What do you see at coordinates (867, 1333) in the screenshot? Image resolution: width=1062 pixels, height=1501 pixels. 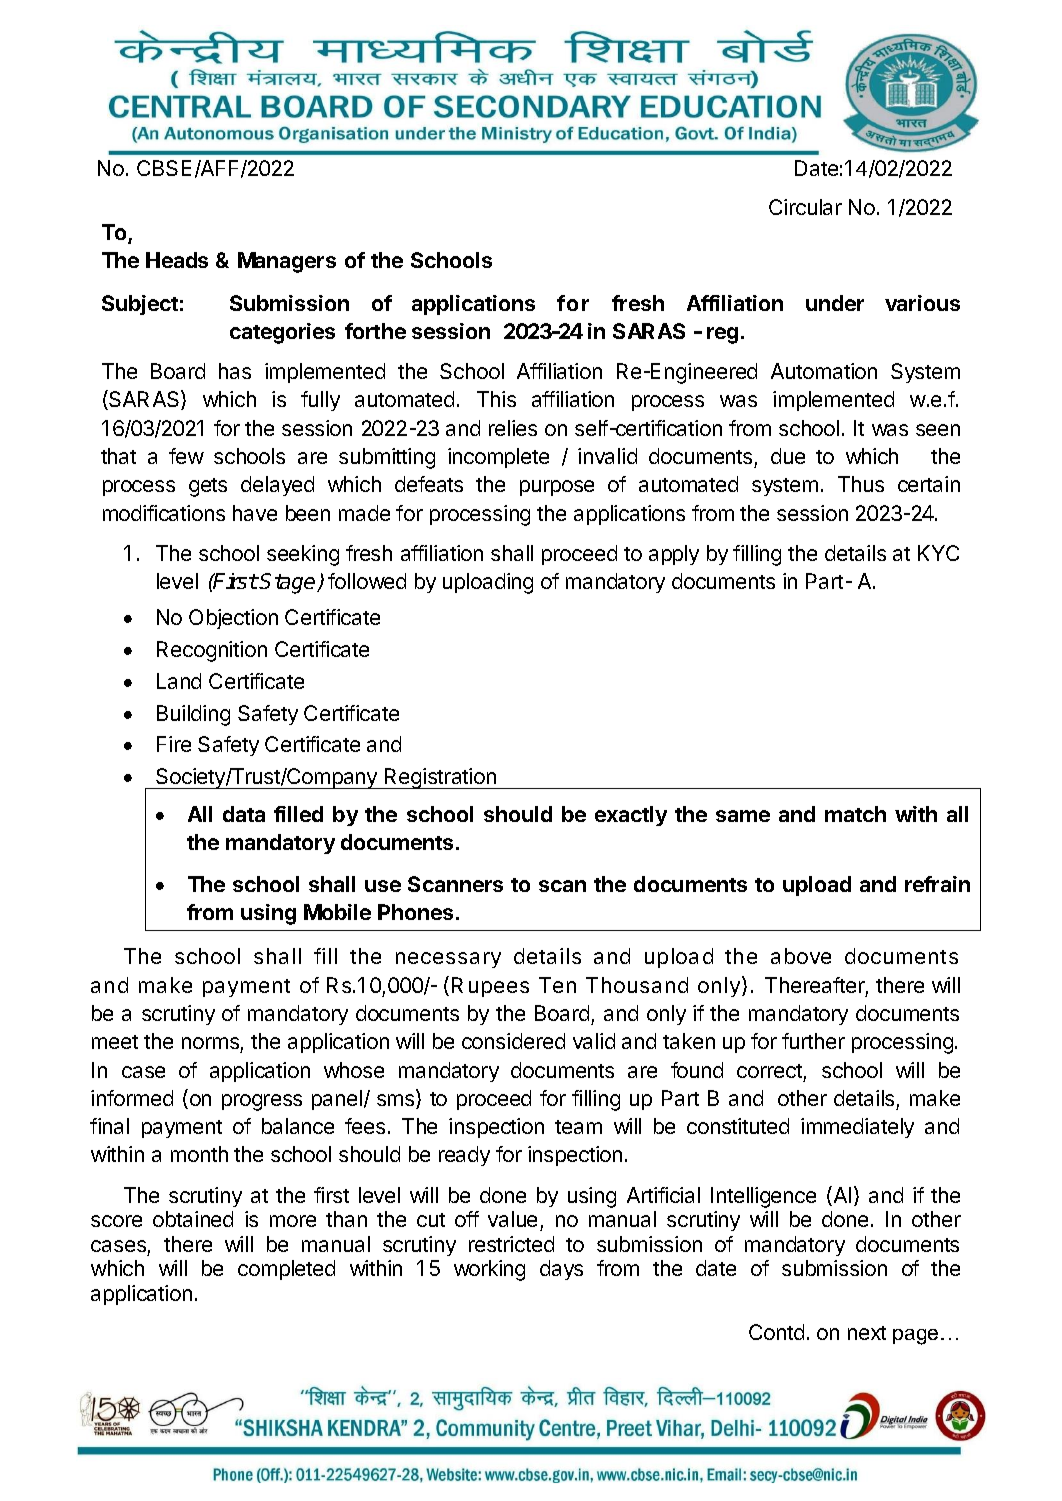 I see `next` at bounding box center [867, 1333].
